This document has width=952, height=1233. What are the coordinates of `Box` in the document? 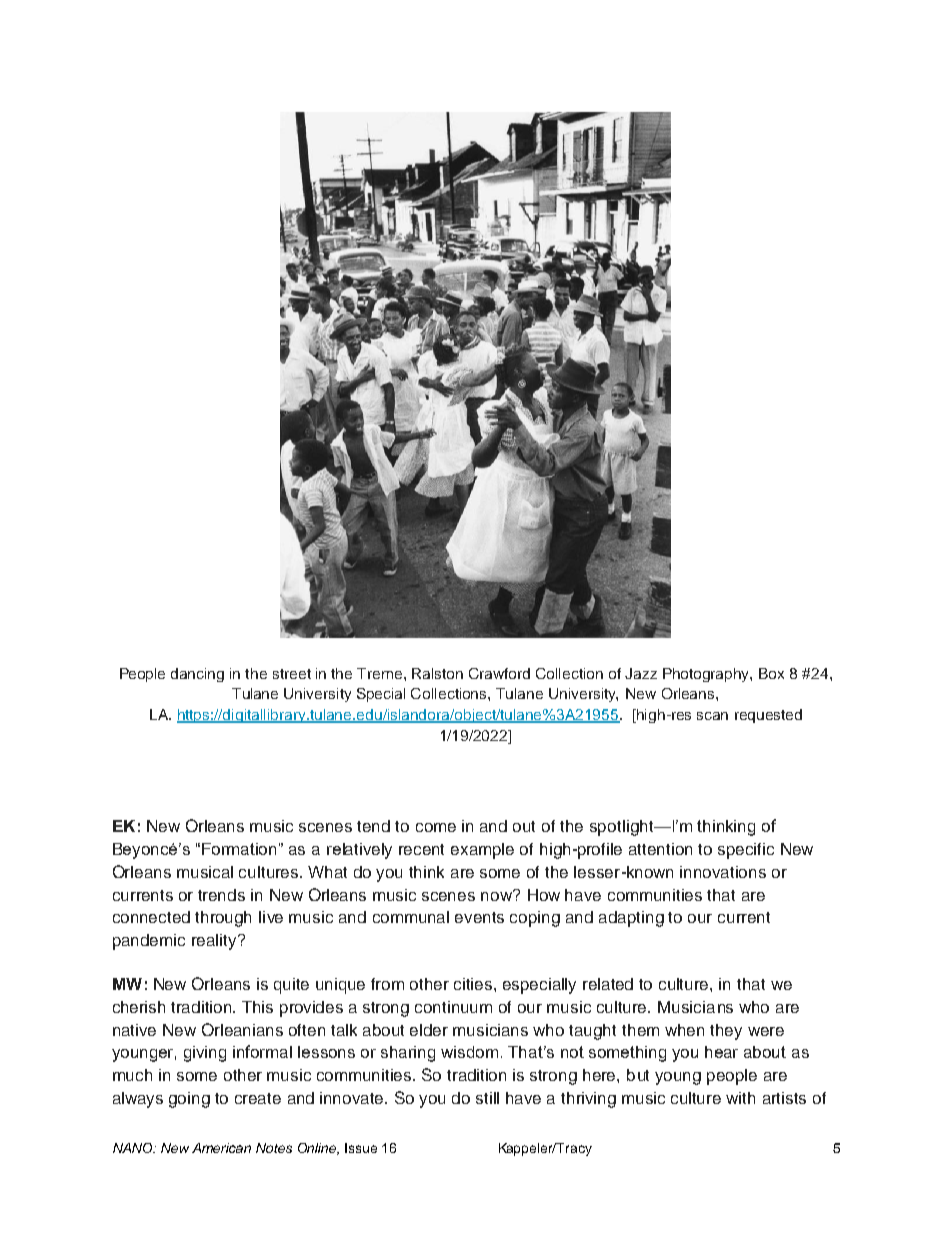 It's located at (771, 673).
